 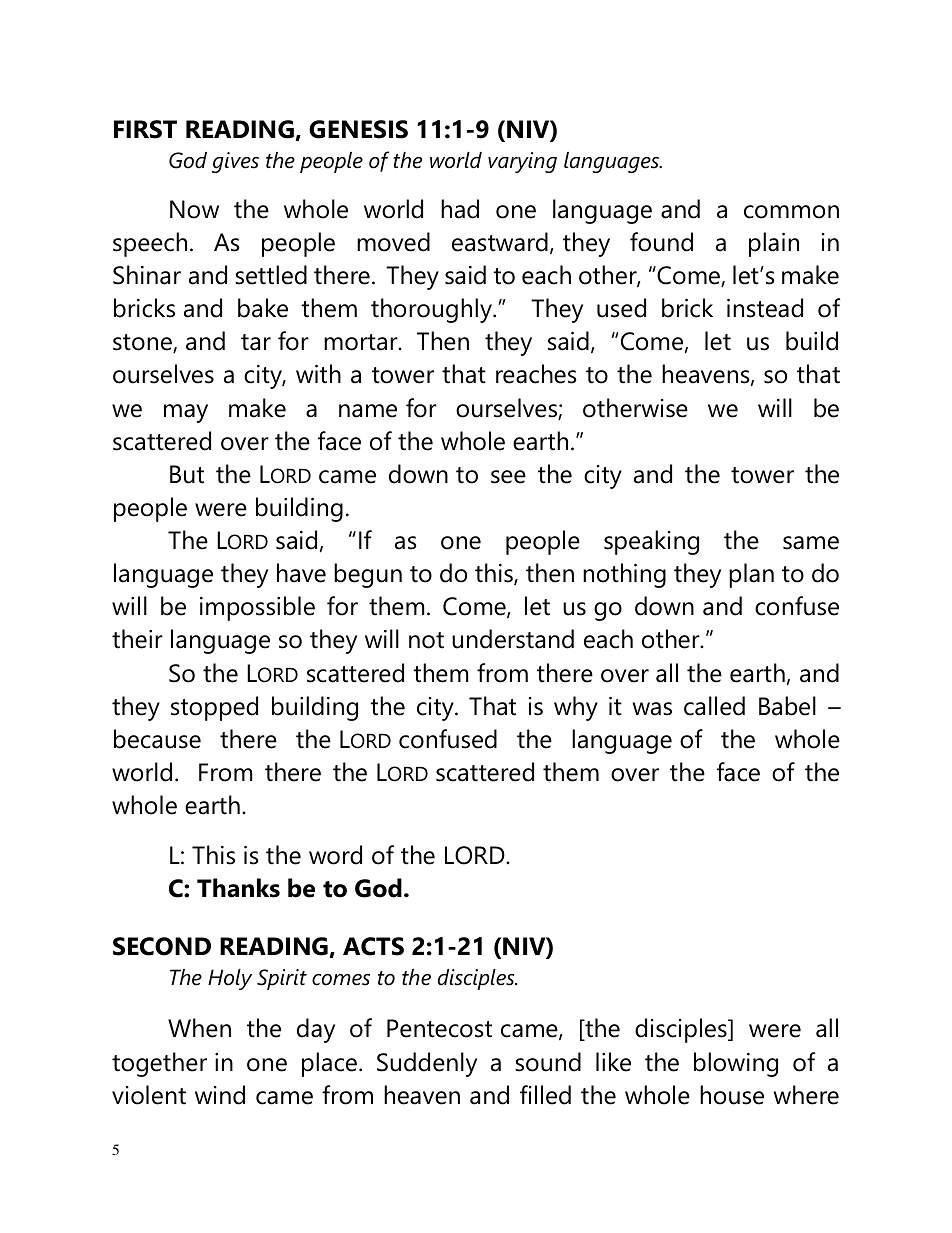 I want to click on Suddenly, so click(x=427, y=1064).
